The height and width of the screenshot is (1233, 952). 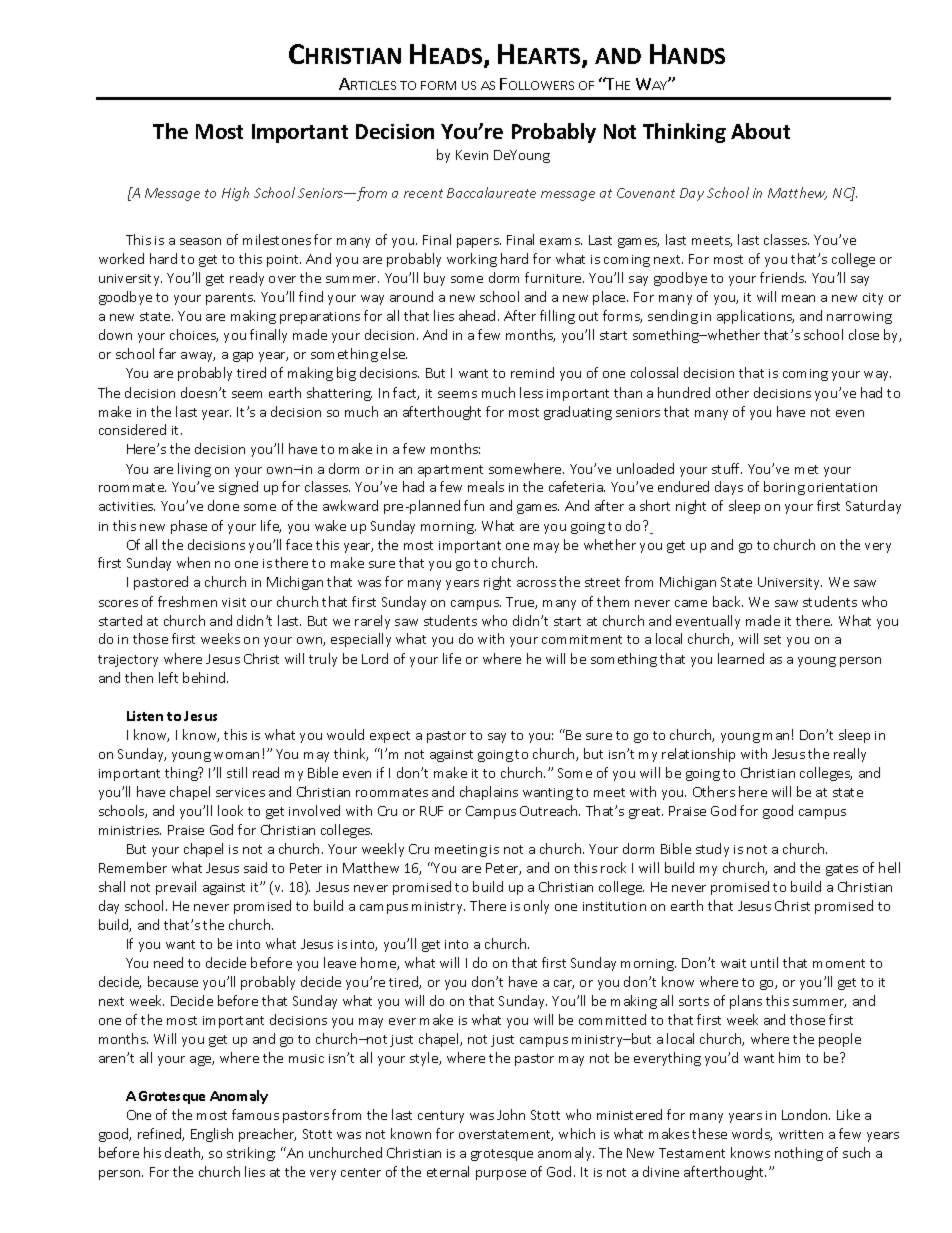 I want to click on About, so click(x=760, y=131).
